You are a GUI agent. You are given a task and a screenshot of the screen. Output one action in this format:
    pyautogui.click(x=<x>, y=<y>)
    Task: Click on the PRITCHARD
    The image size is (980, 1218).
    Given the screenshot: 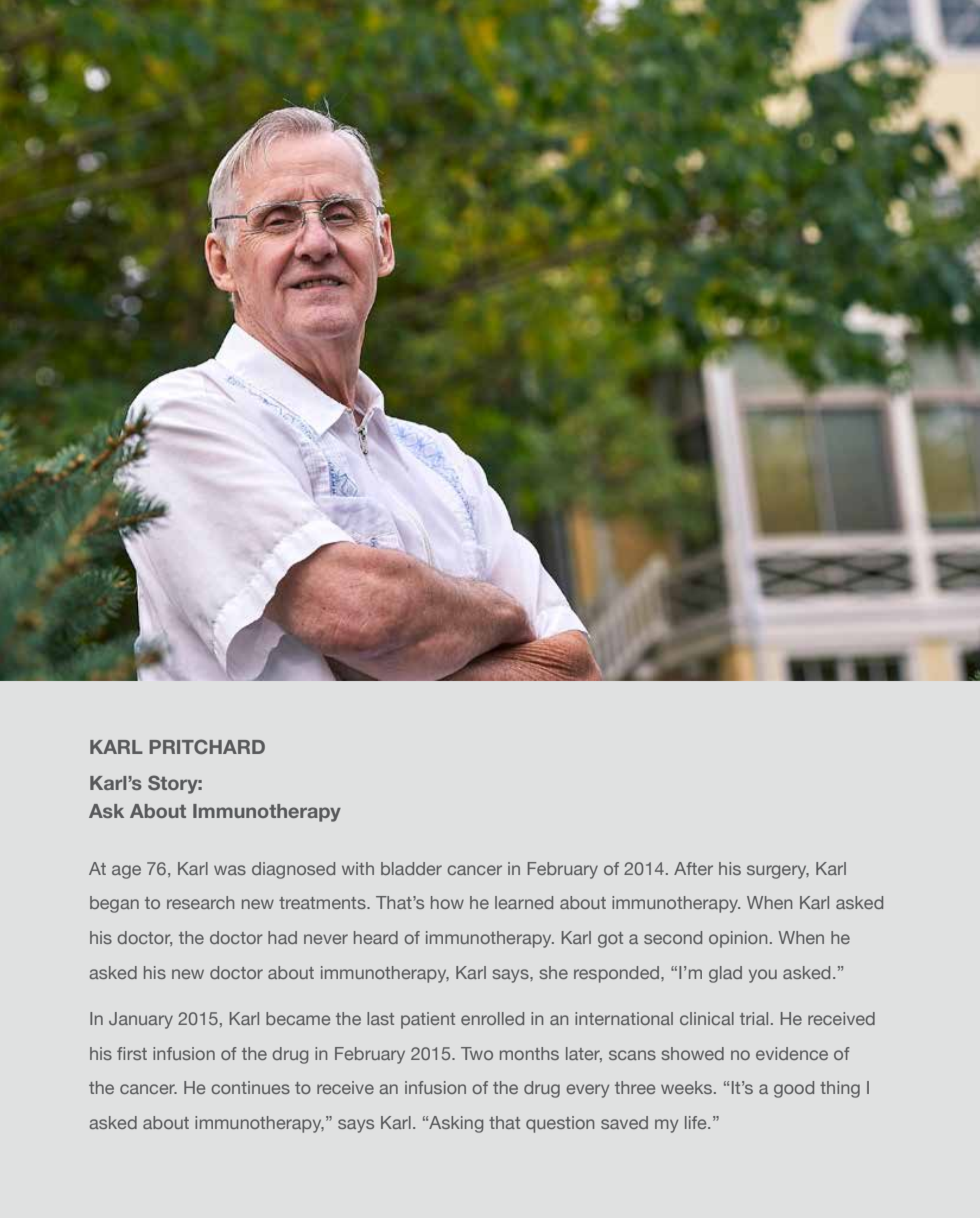 What is the action you would take?
    pyautogui.click(x=207, y=746)
